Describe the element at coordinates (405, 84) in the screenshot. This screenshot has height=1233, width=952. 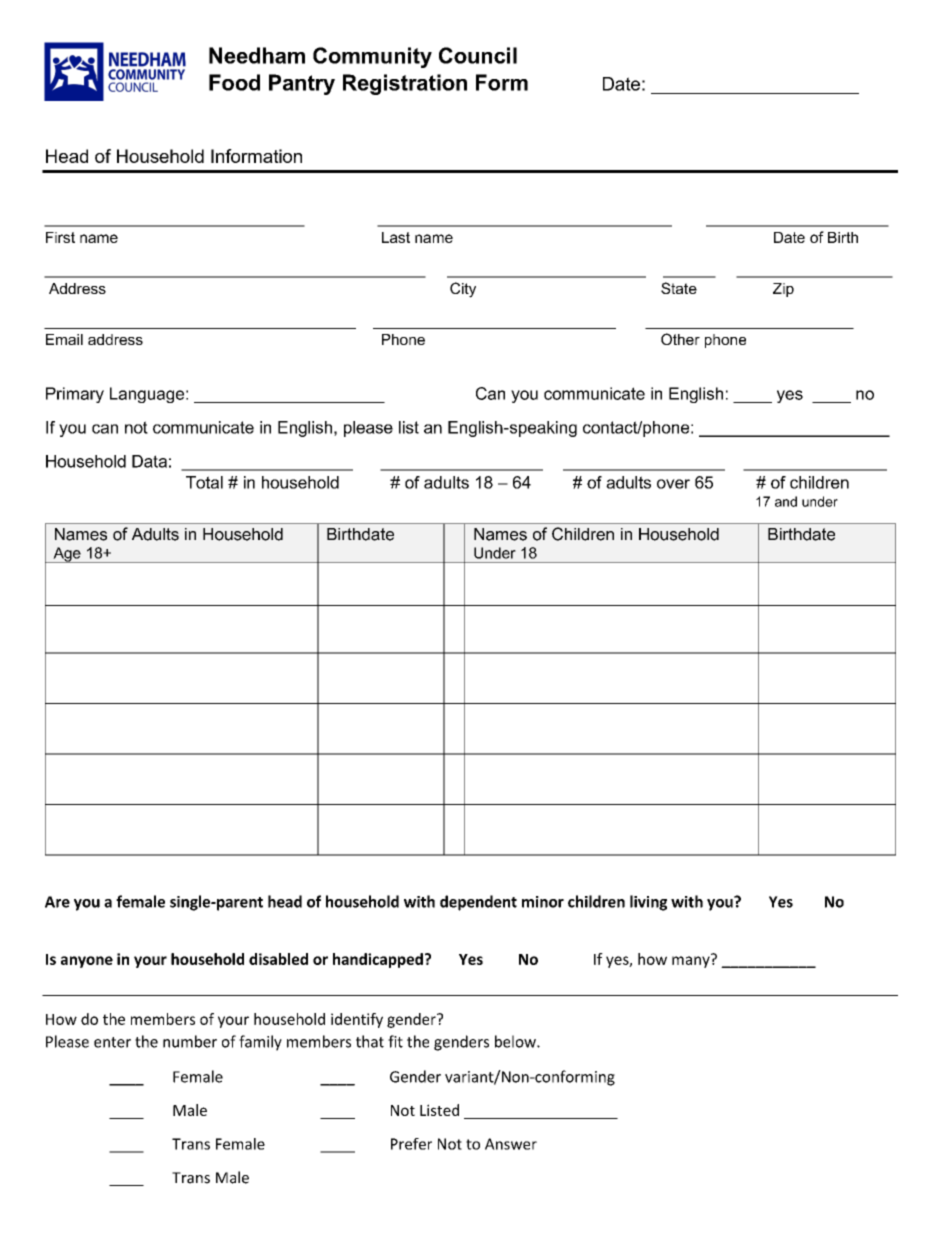
I see `Registration` at that location.
